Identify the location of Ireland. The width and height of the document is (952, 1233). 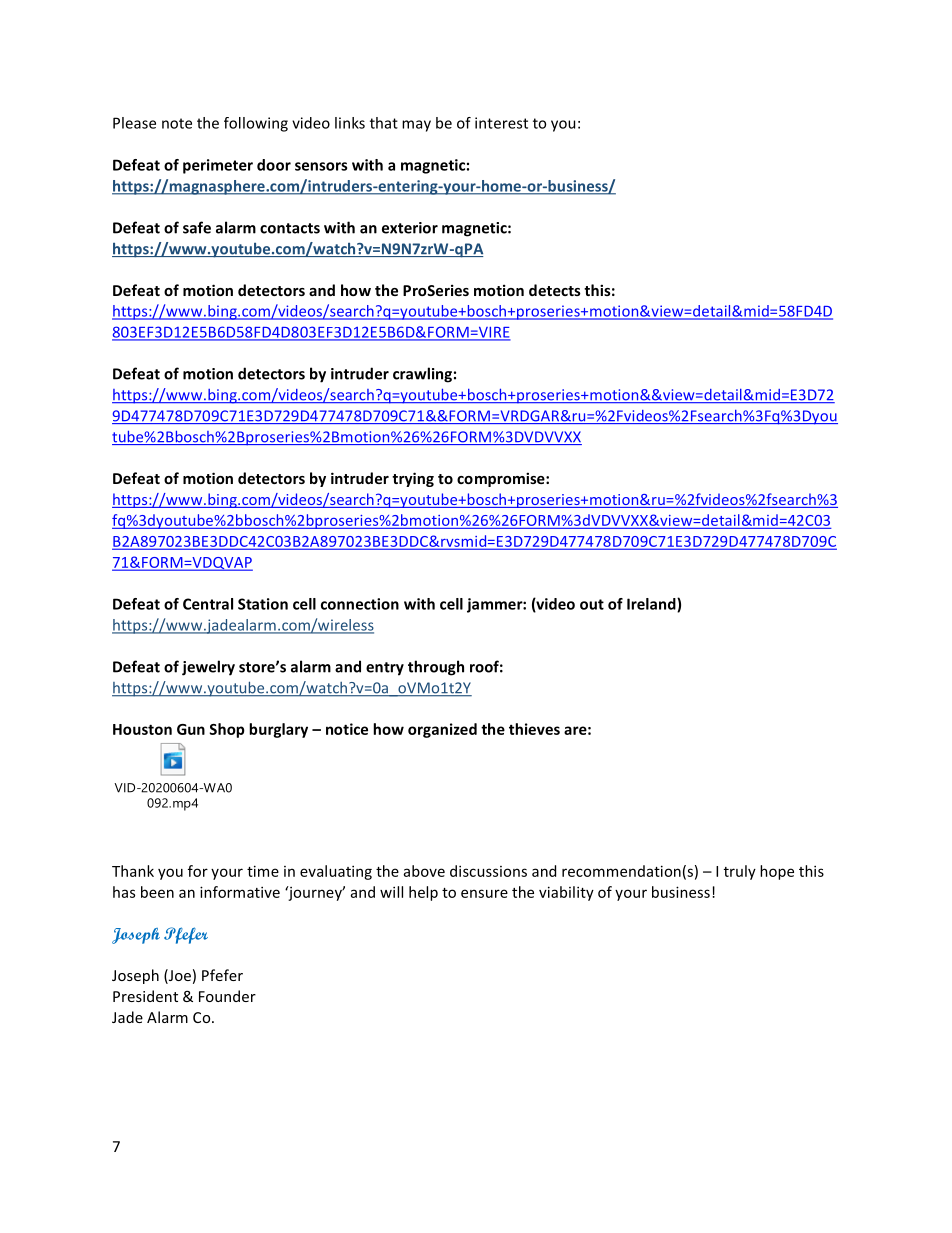
(652, 605).
